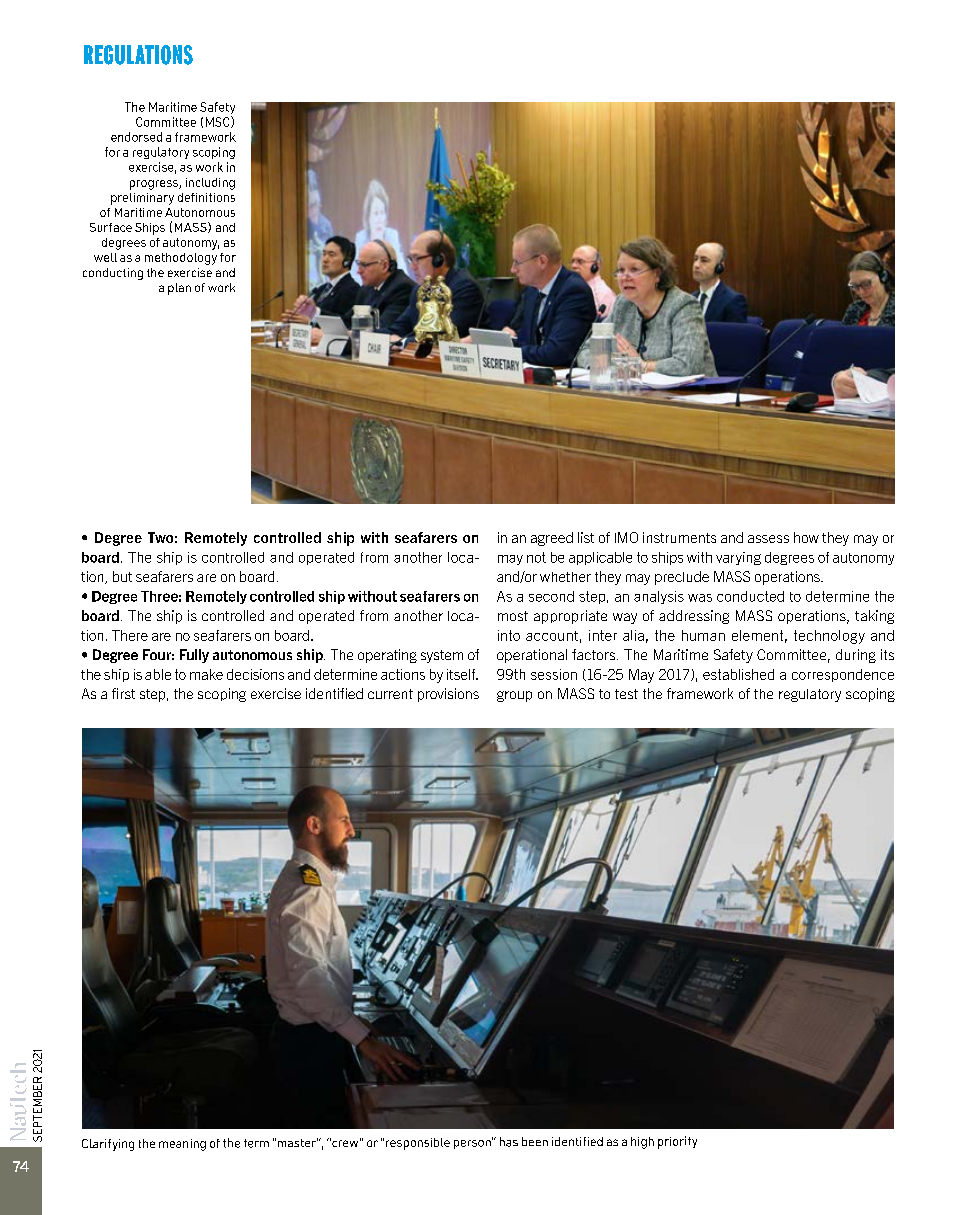 This document has height=1215, width=980. What do you see at coordinates (210, 184) in the document?
I see `including` at bounding box center [210, 184].
